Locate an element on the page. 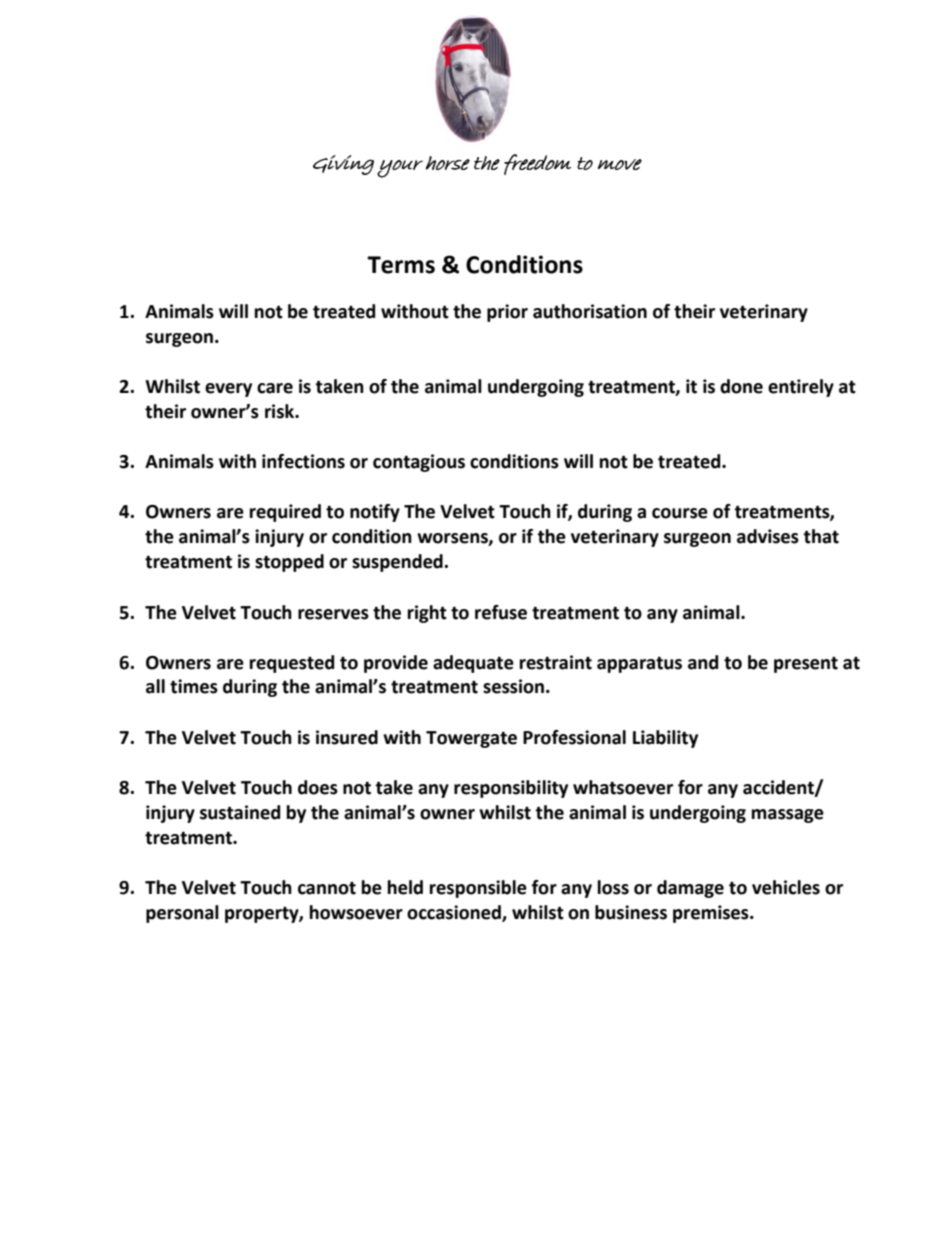 Image resolution: width=952 pixels, height=1233 pixels. prior is located at coordinates (507, 313).
